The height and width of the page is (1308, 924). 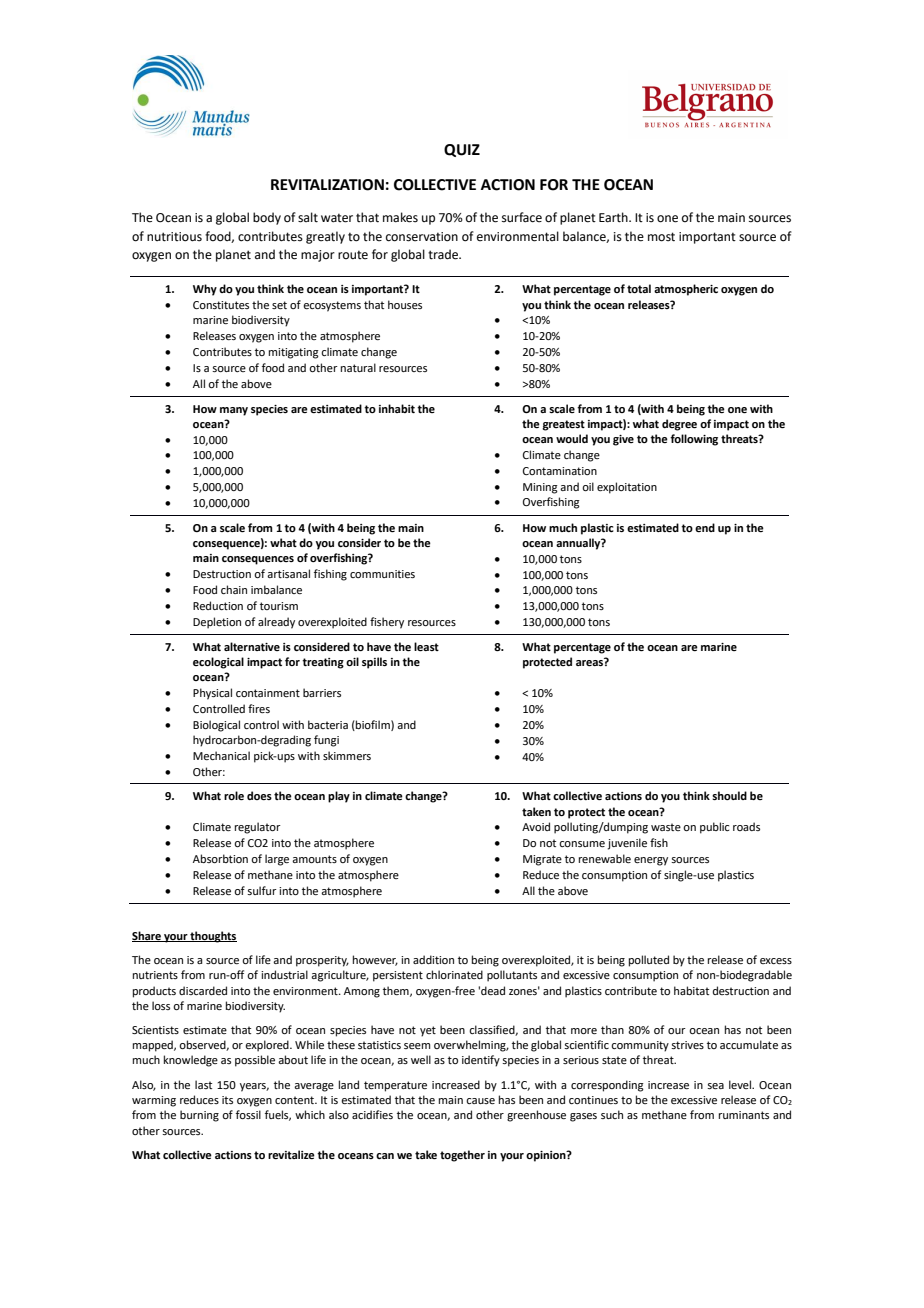 I want to click on chain, so click(x=234, y=589).
